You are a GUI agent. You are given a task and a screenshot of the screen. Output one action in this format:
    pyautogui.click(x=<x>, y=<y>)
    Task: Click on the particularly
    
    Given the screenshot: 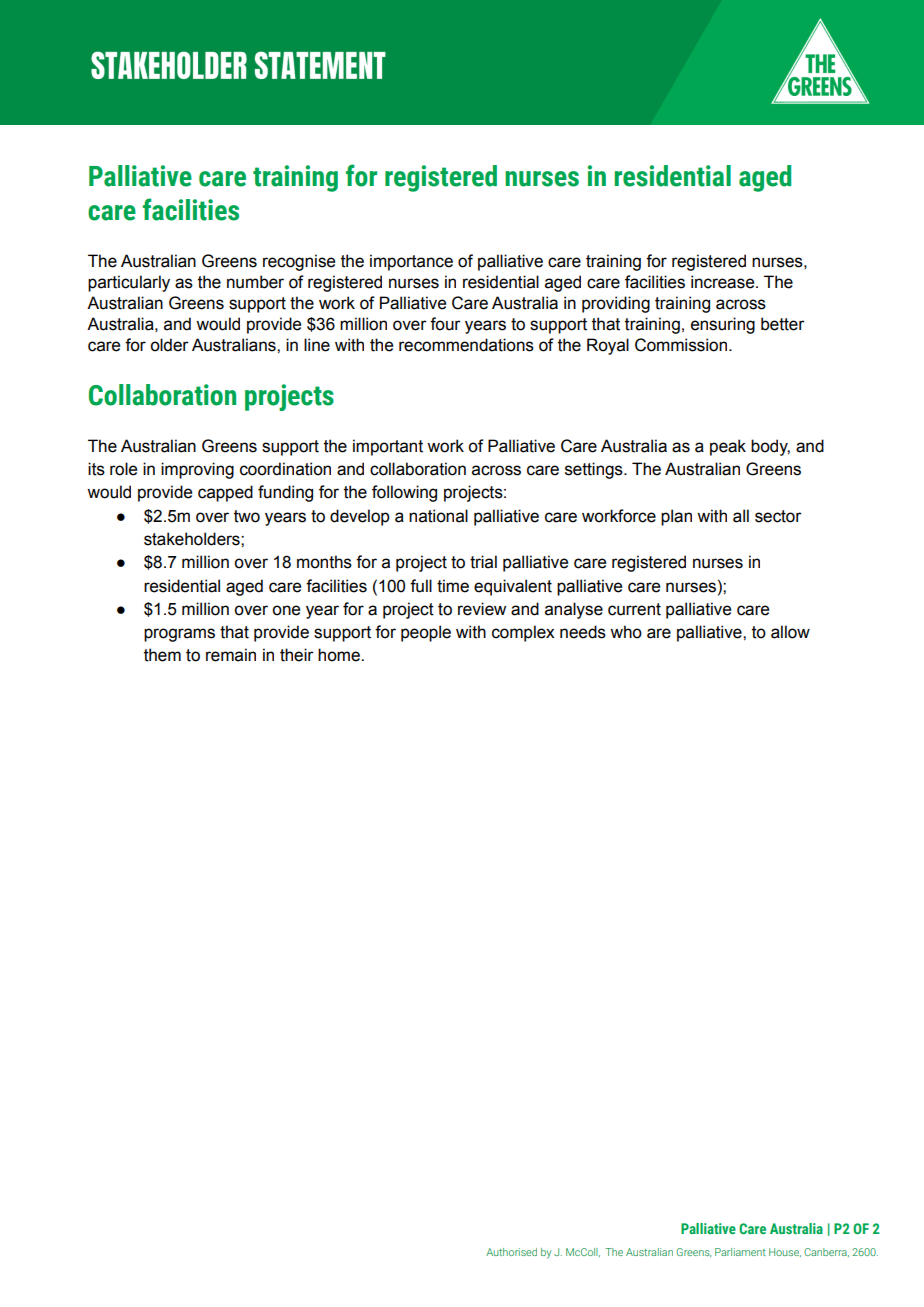 What is the action you would take?
    pyautogui.click(x=129, y=283)
